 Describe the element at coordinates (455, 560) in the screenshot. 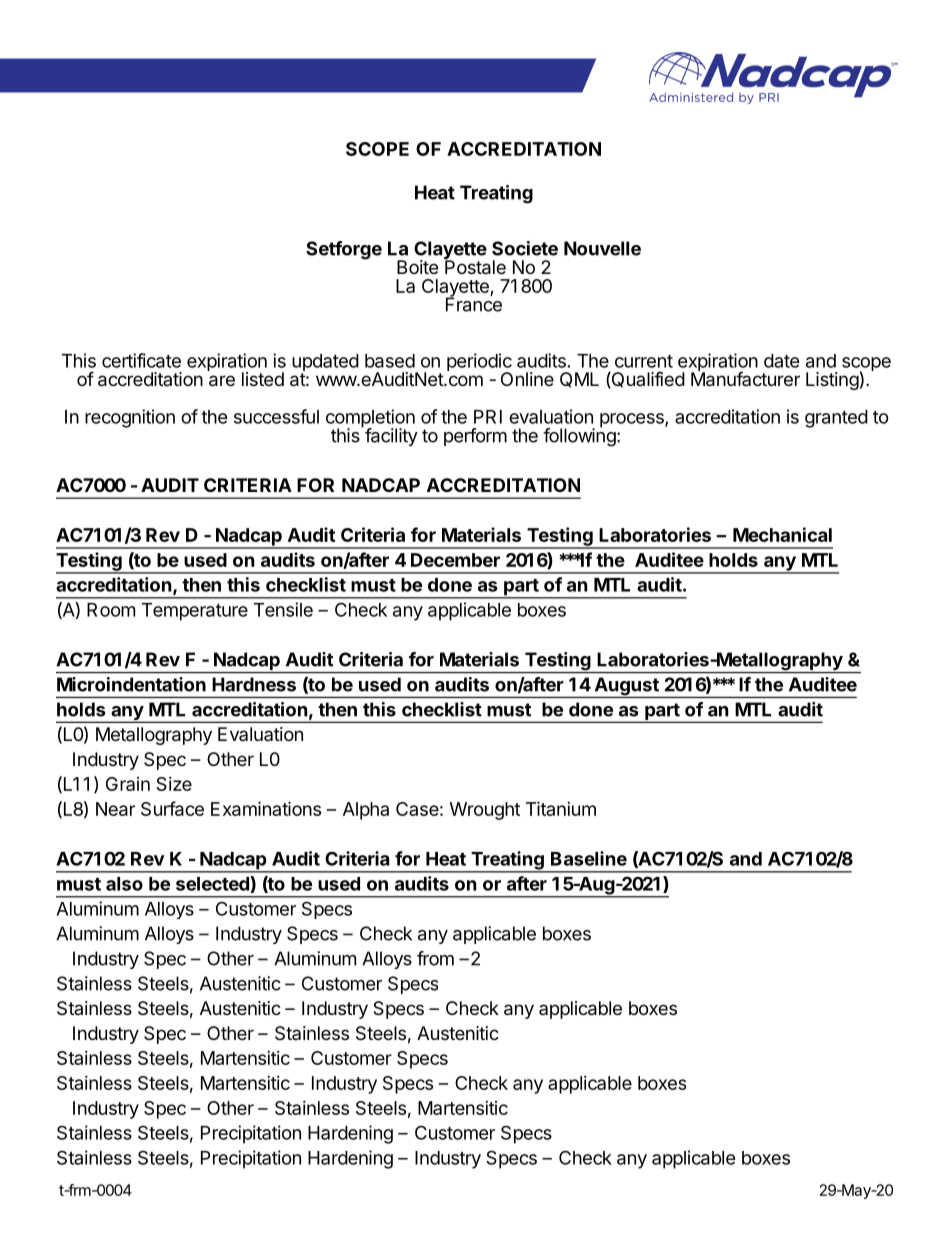

I see `December` at that location.
